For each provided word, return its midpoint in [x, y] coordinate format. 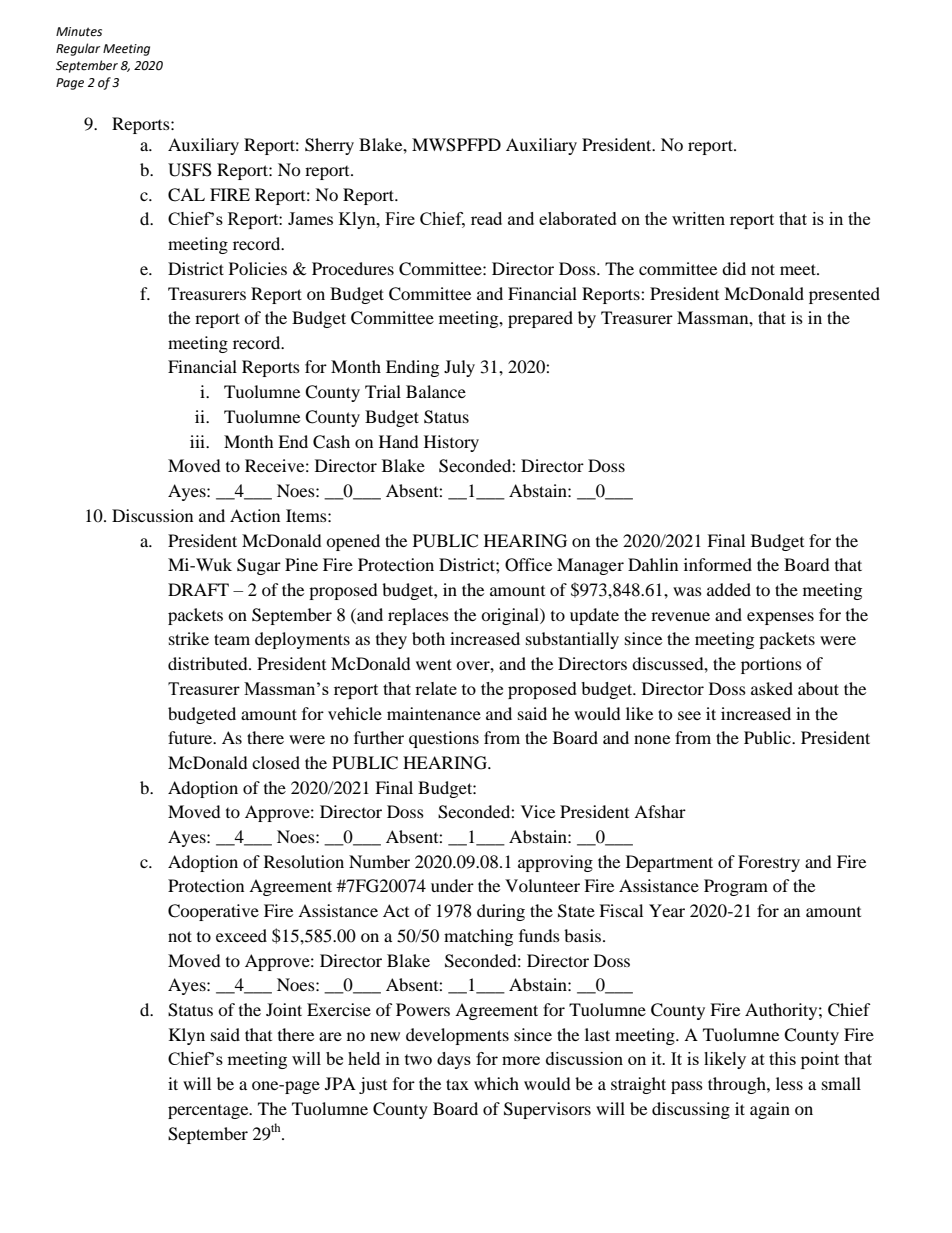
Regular [78, 49]
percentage [209, 1112]
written [698, 218]
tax [457, 1084]
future [191, 737]
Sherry [329, 146]
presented [844, 295]
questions [444, 739]
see [689, 715]
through [738, 1085]
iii [199, 441]
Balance [436, 391]
